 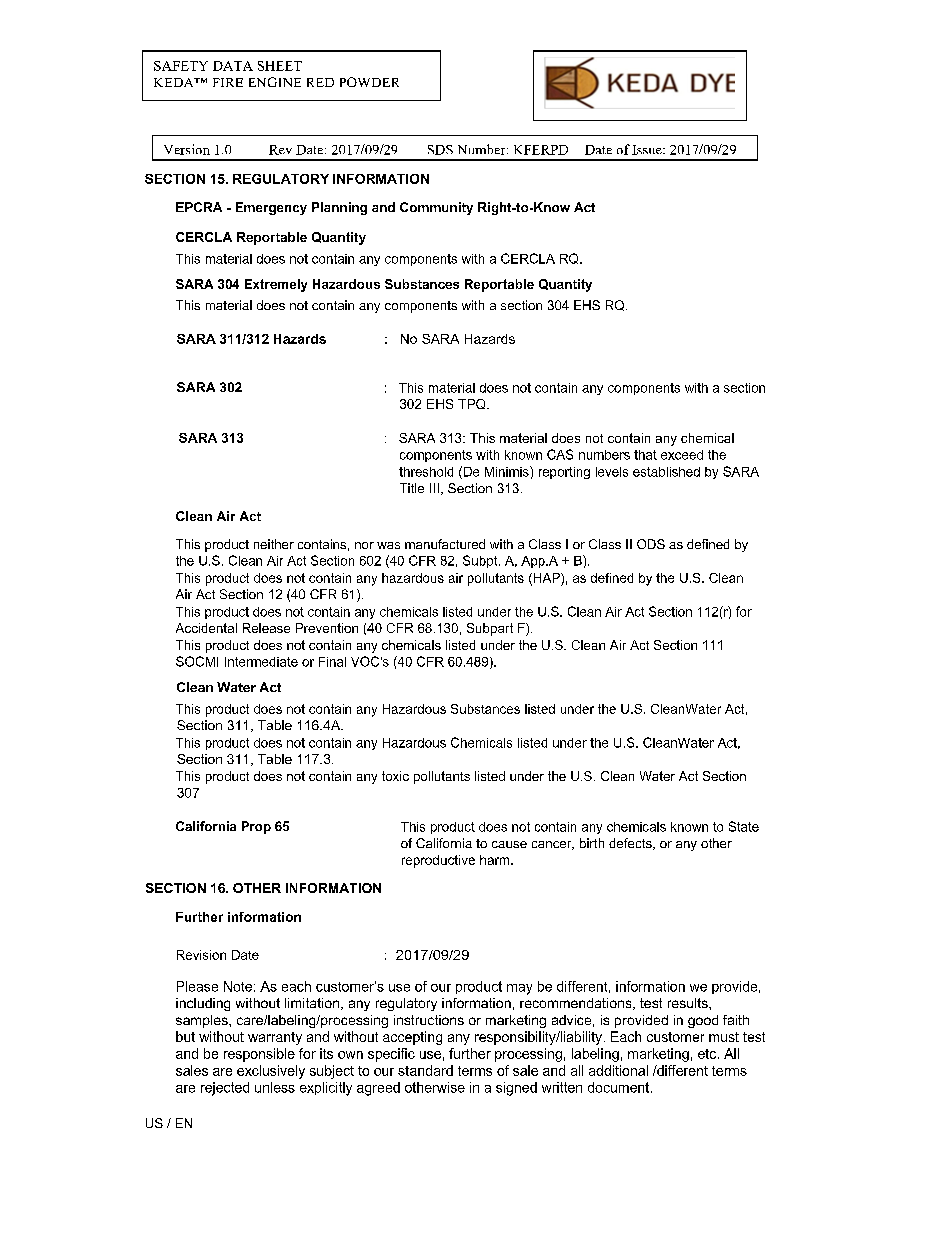 What do you see at coordinates (228, 82) in the screenshot?
I see `FIRE` at bounding box center [228, 82].
